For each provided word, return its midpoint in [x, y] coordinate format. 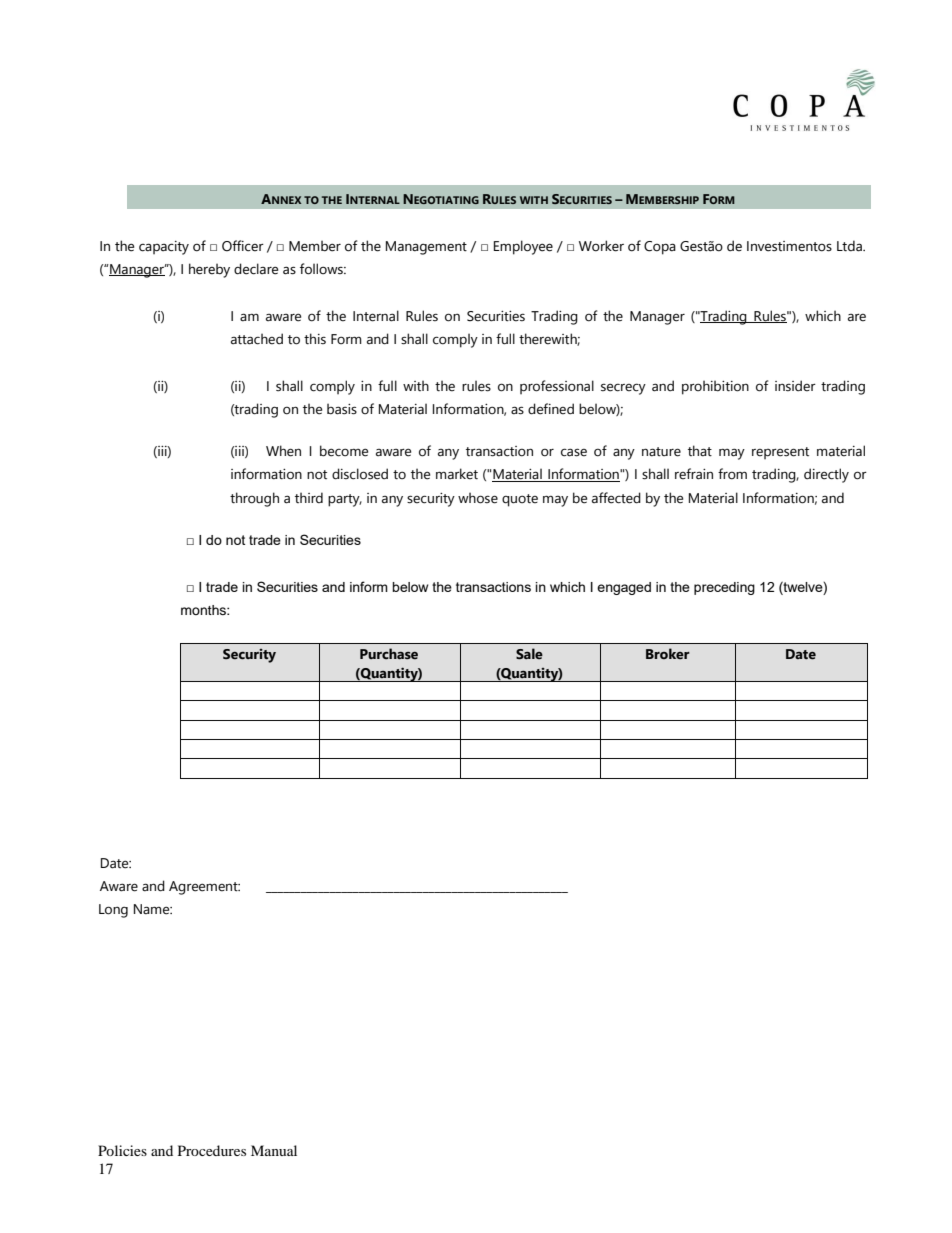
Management [426, 248]
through [254, 499]
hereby [209, 270]
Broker [668, 654]
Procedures [212, 1150]
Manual [274, 1150]
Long [113, 911]
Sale [529, 654]
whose [478, 498]
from [732, 474]
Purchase [389, 654]
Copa [660, 248]
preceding [724, 588]
